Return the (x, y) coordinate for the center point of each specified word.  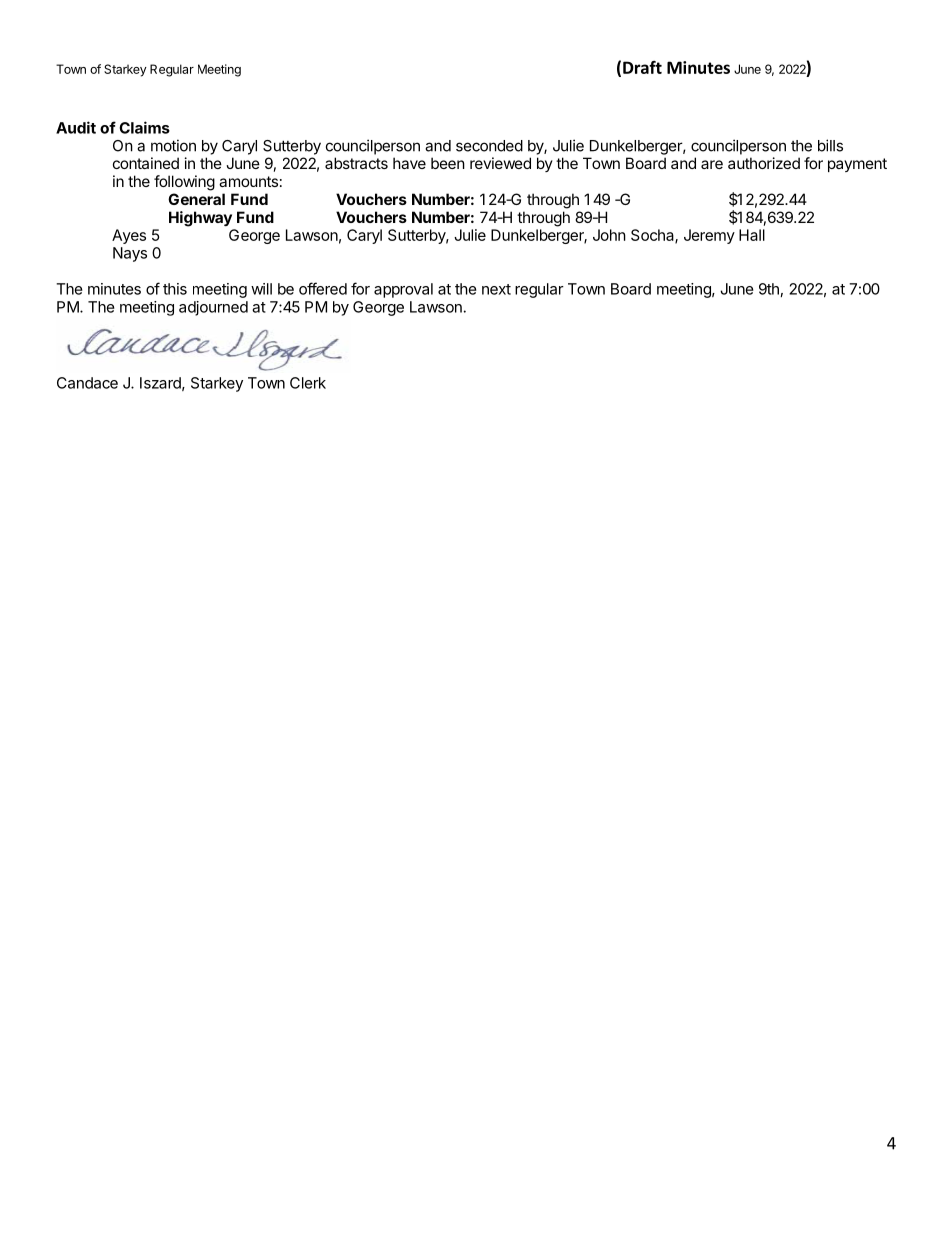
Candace (87, 383)
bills (830, 145)
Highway (200, 219)
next (496, 289)
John (609, 235)
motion (173, 145)
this (175, 289)
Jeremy (709, 236)
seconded (489, 146)
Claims (144, 127)
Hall (752, 235)
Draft (642, 67)
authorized (764, 163)
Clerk (308, 383)
